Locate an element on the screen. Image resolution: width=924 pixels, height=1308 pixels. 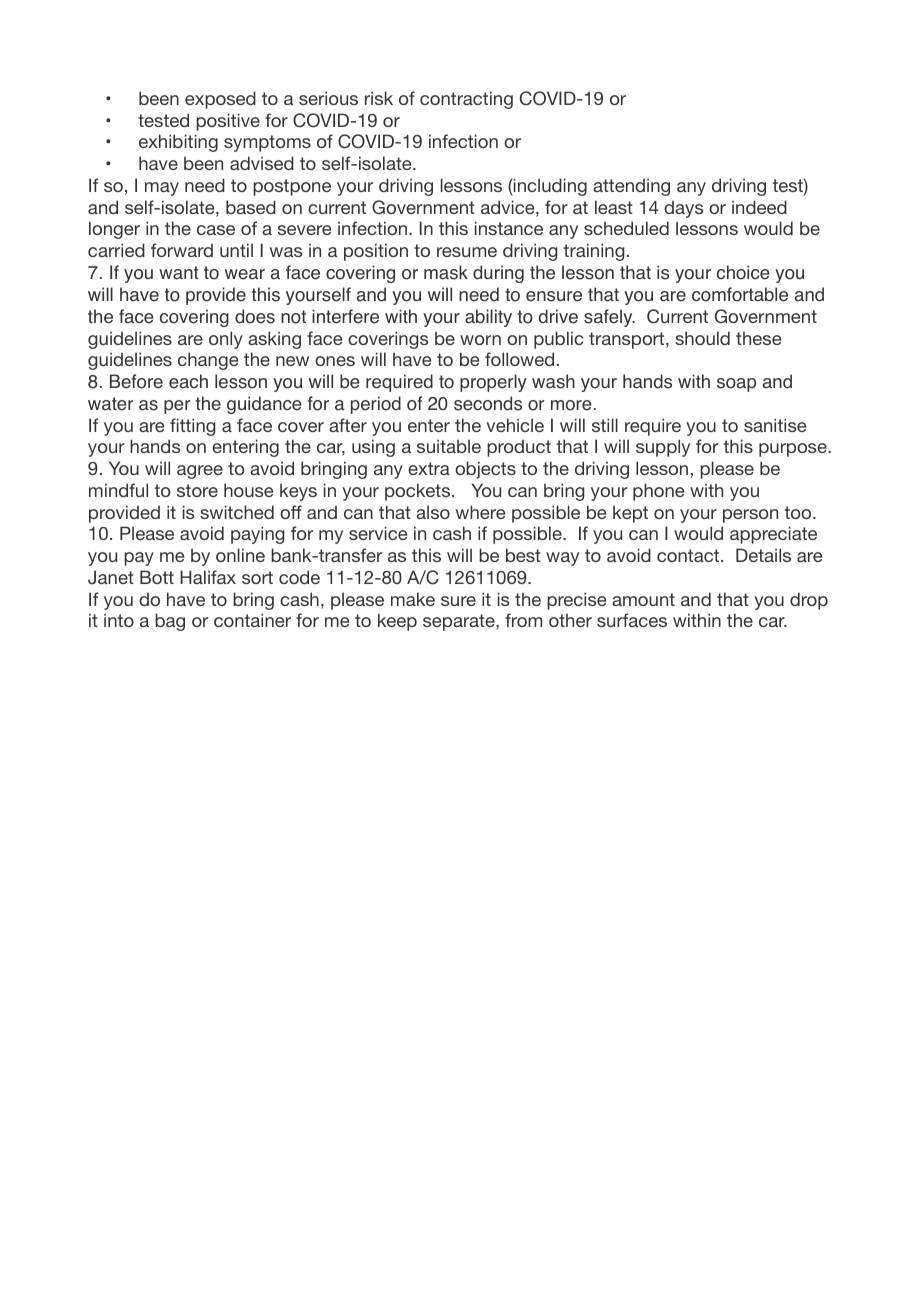
positive is located at coordinates (228, 122).
